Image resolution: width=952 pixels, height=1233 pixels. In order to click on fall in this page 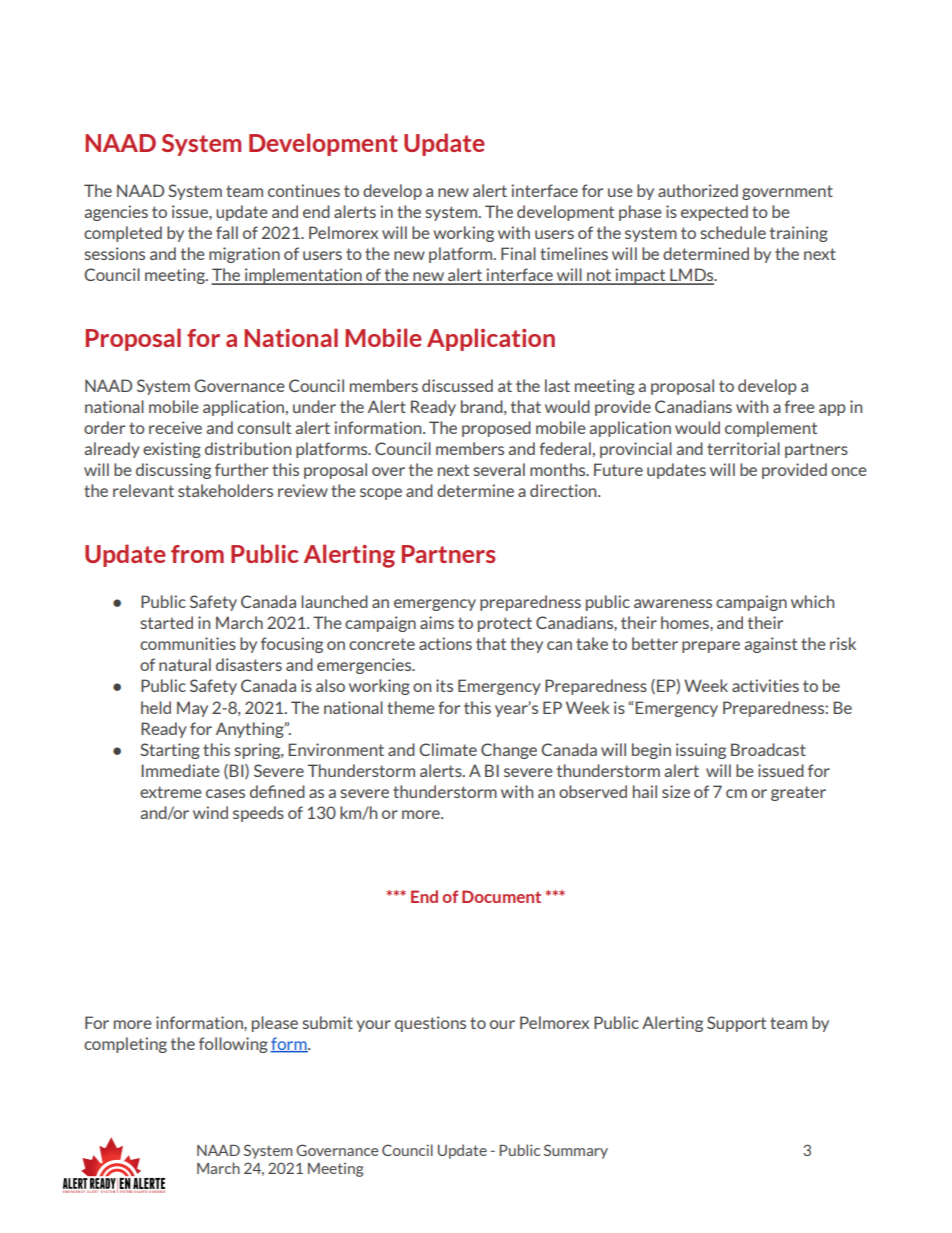, I will do `click(227, 232)`.
